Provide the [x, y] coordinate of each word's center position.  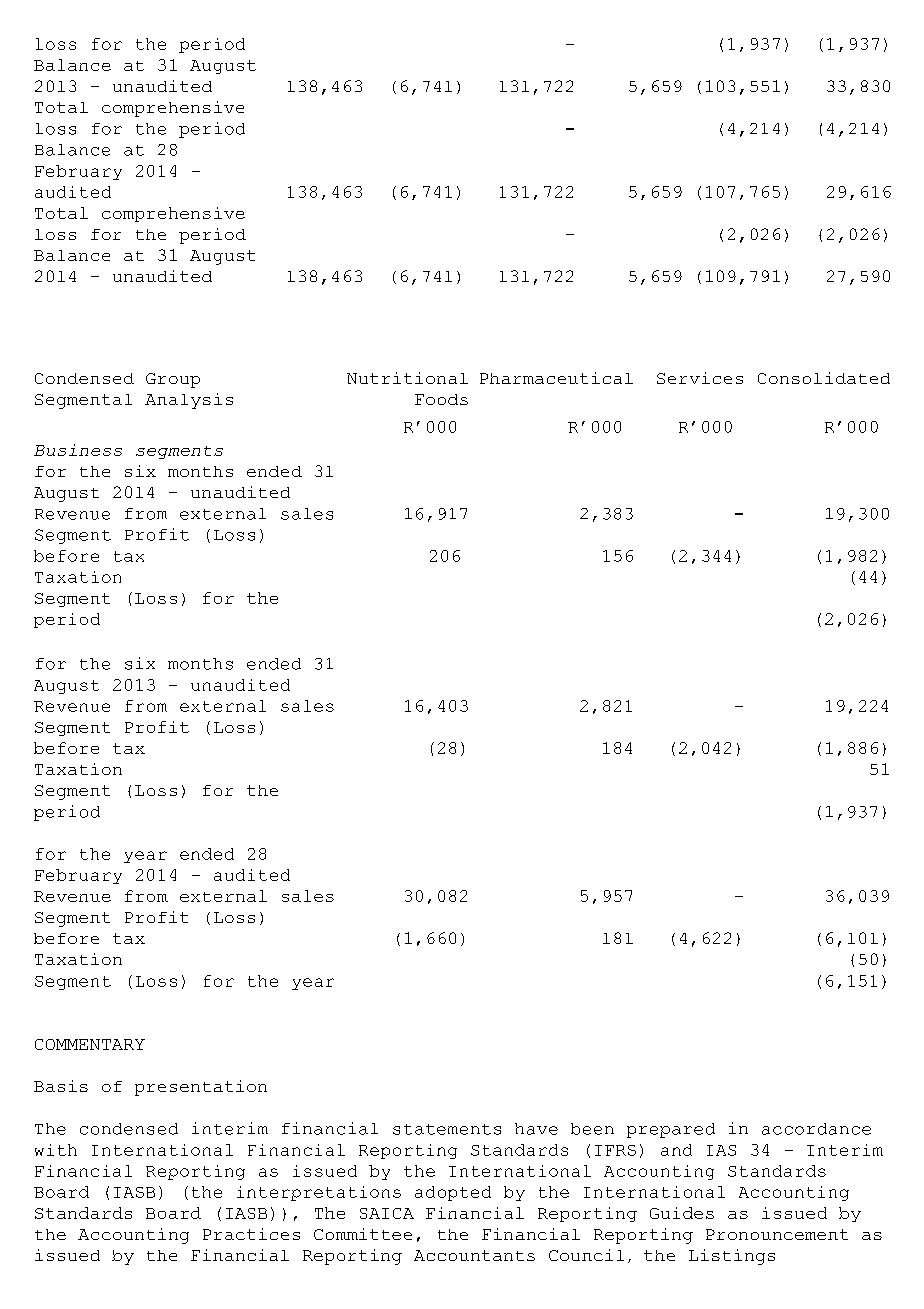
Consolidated [824, 378]
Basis [61, 1086]
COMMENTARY [90, 1044]
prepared [671, 1130]
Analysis [189, 401]
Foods [441, 399]
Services [700, 378]
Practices [251, 1234]
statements [447, 1129]
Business [78, 450]
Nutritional [407, 378]
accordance [816, 1129]
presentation [201, 1088]
